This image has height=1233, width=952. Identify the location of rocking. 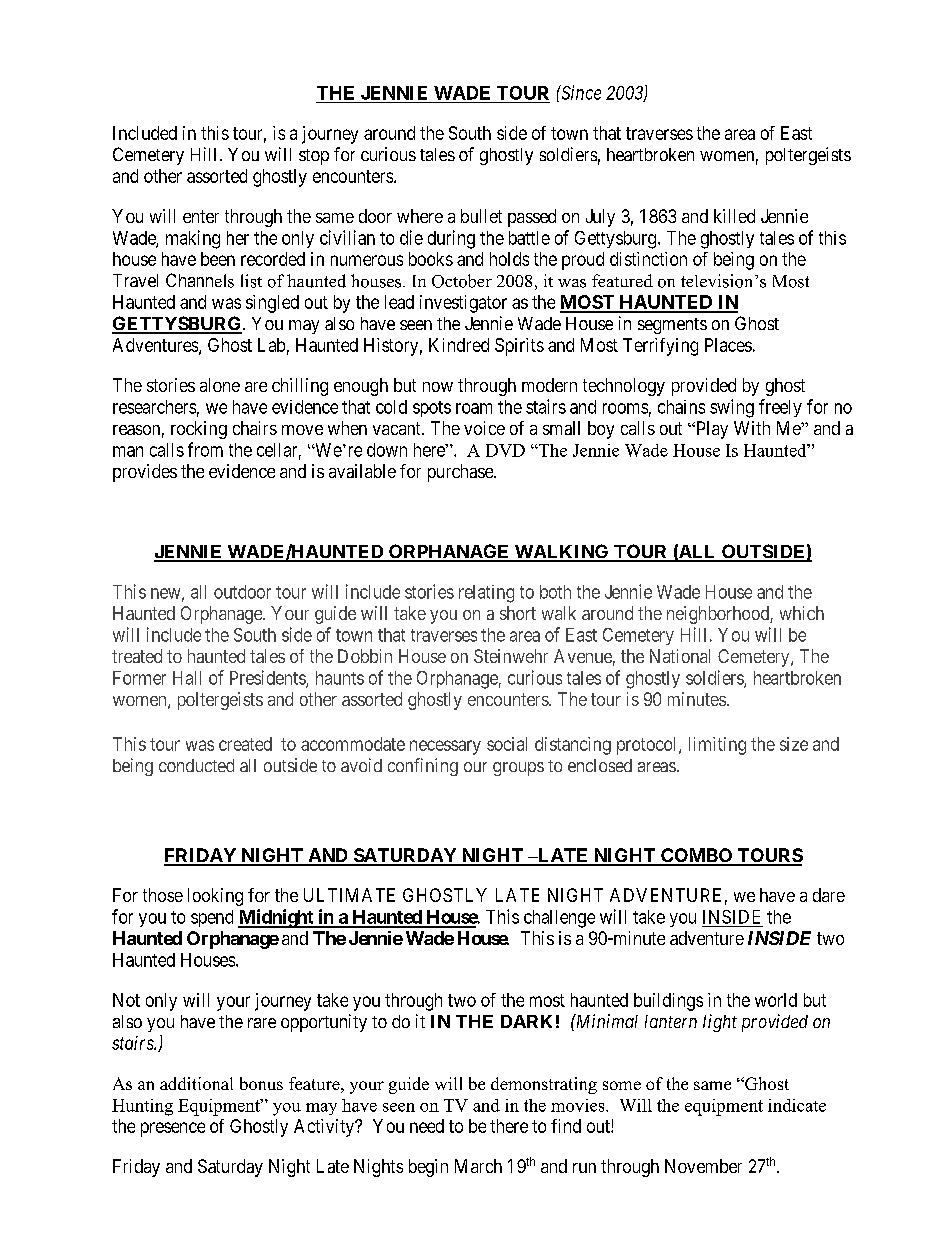
(199, 430).
